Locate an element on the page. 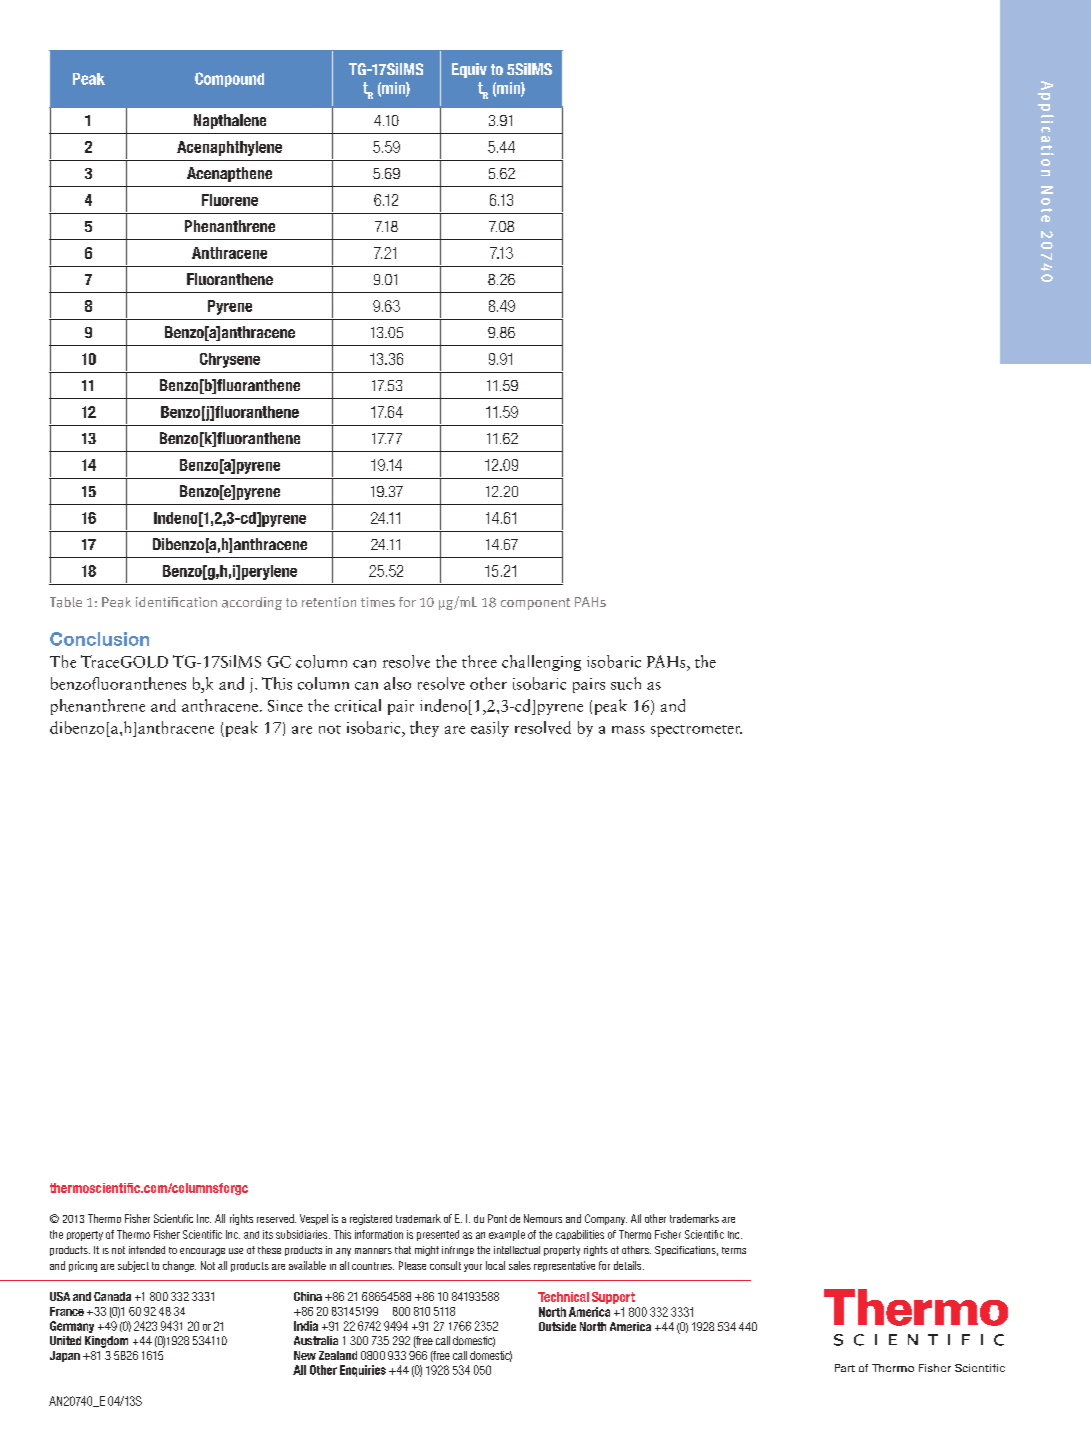  Canada is located at coordinates (112, 1296).
